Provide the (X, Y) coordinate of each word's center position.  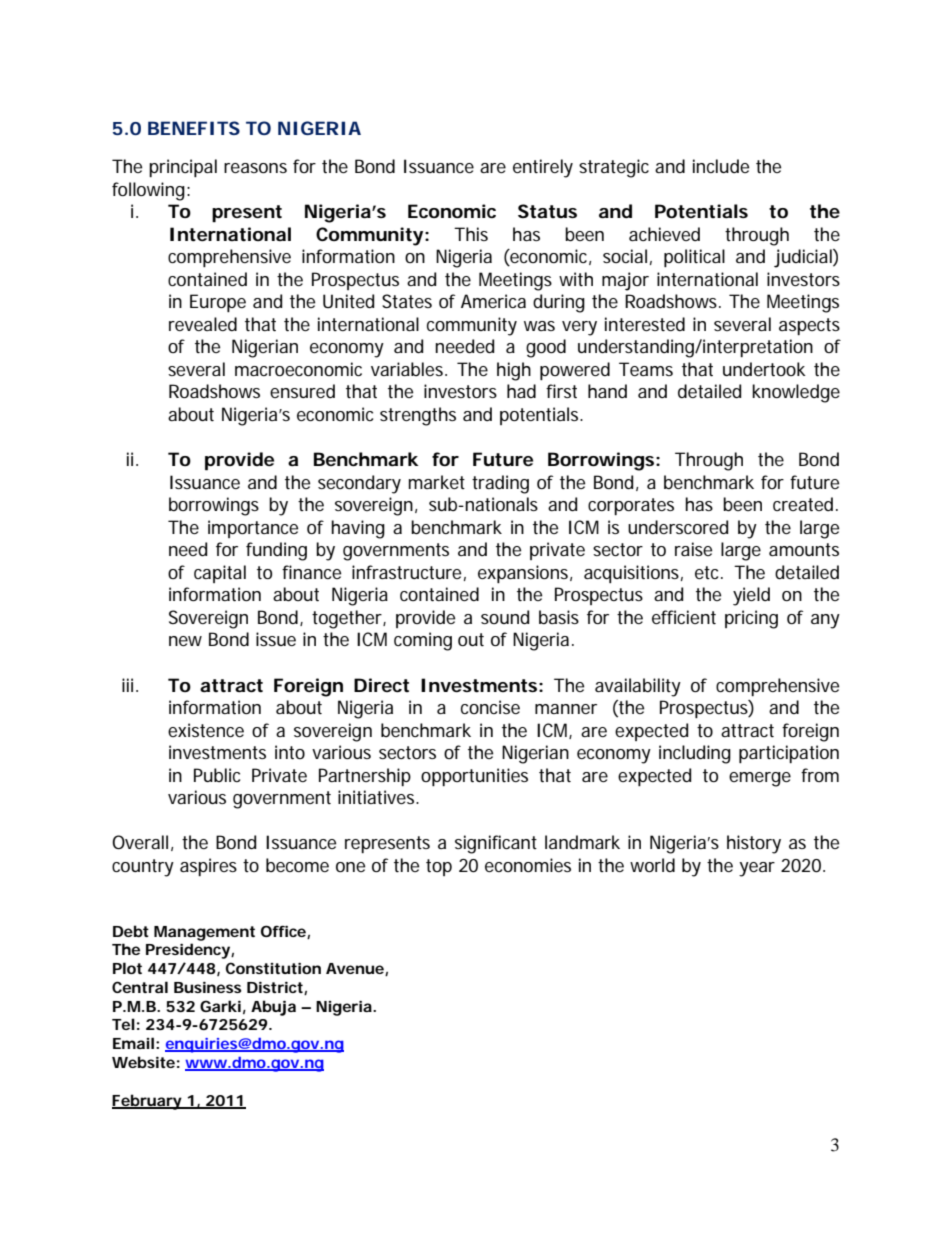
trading (500, 484)
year (757, 869)
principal (183, 168)
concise (490, 707)
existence (206, 730)
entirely (543, 168)
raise (693, 549)
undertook (764, 369)
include (721, 166)
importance (253, 529)
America (493, 301)
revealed (203, 324)
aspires (208, 867)
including (695, 754)
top (439, 867)
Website (143, 1062)
